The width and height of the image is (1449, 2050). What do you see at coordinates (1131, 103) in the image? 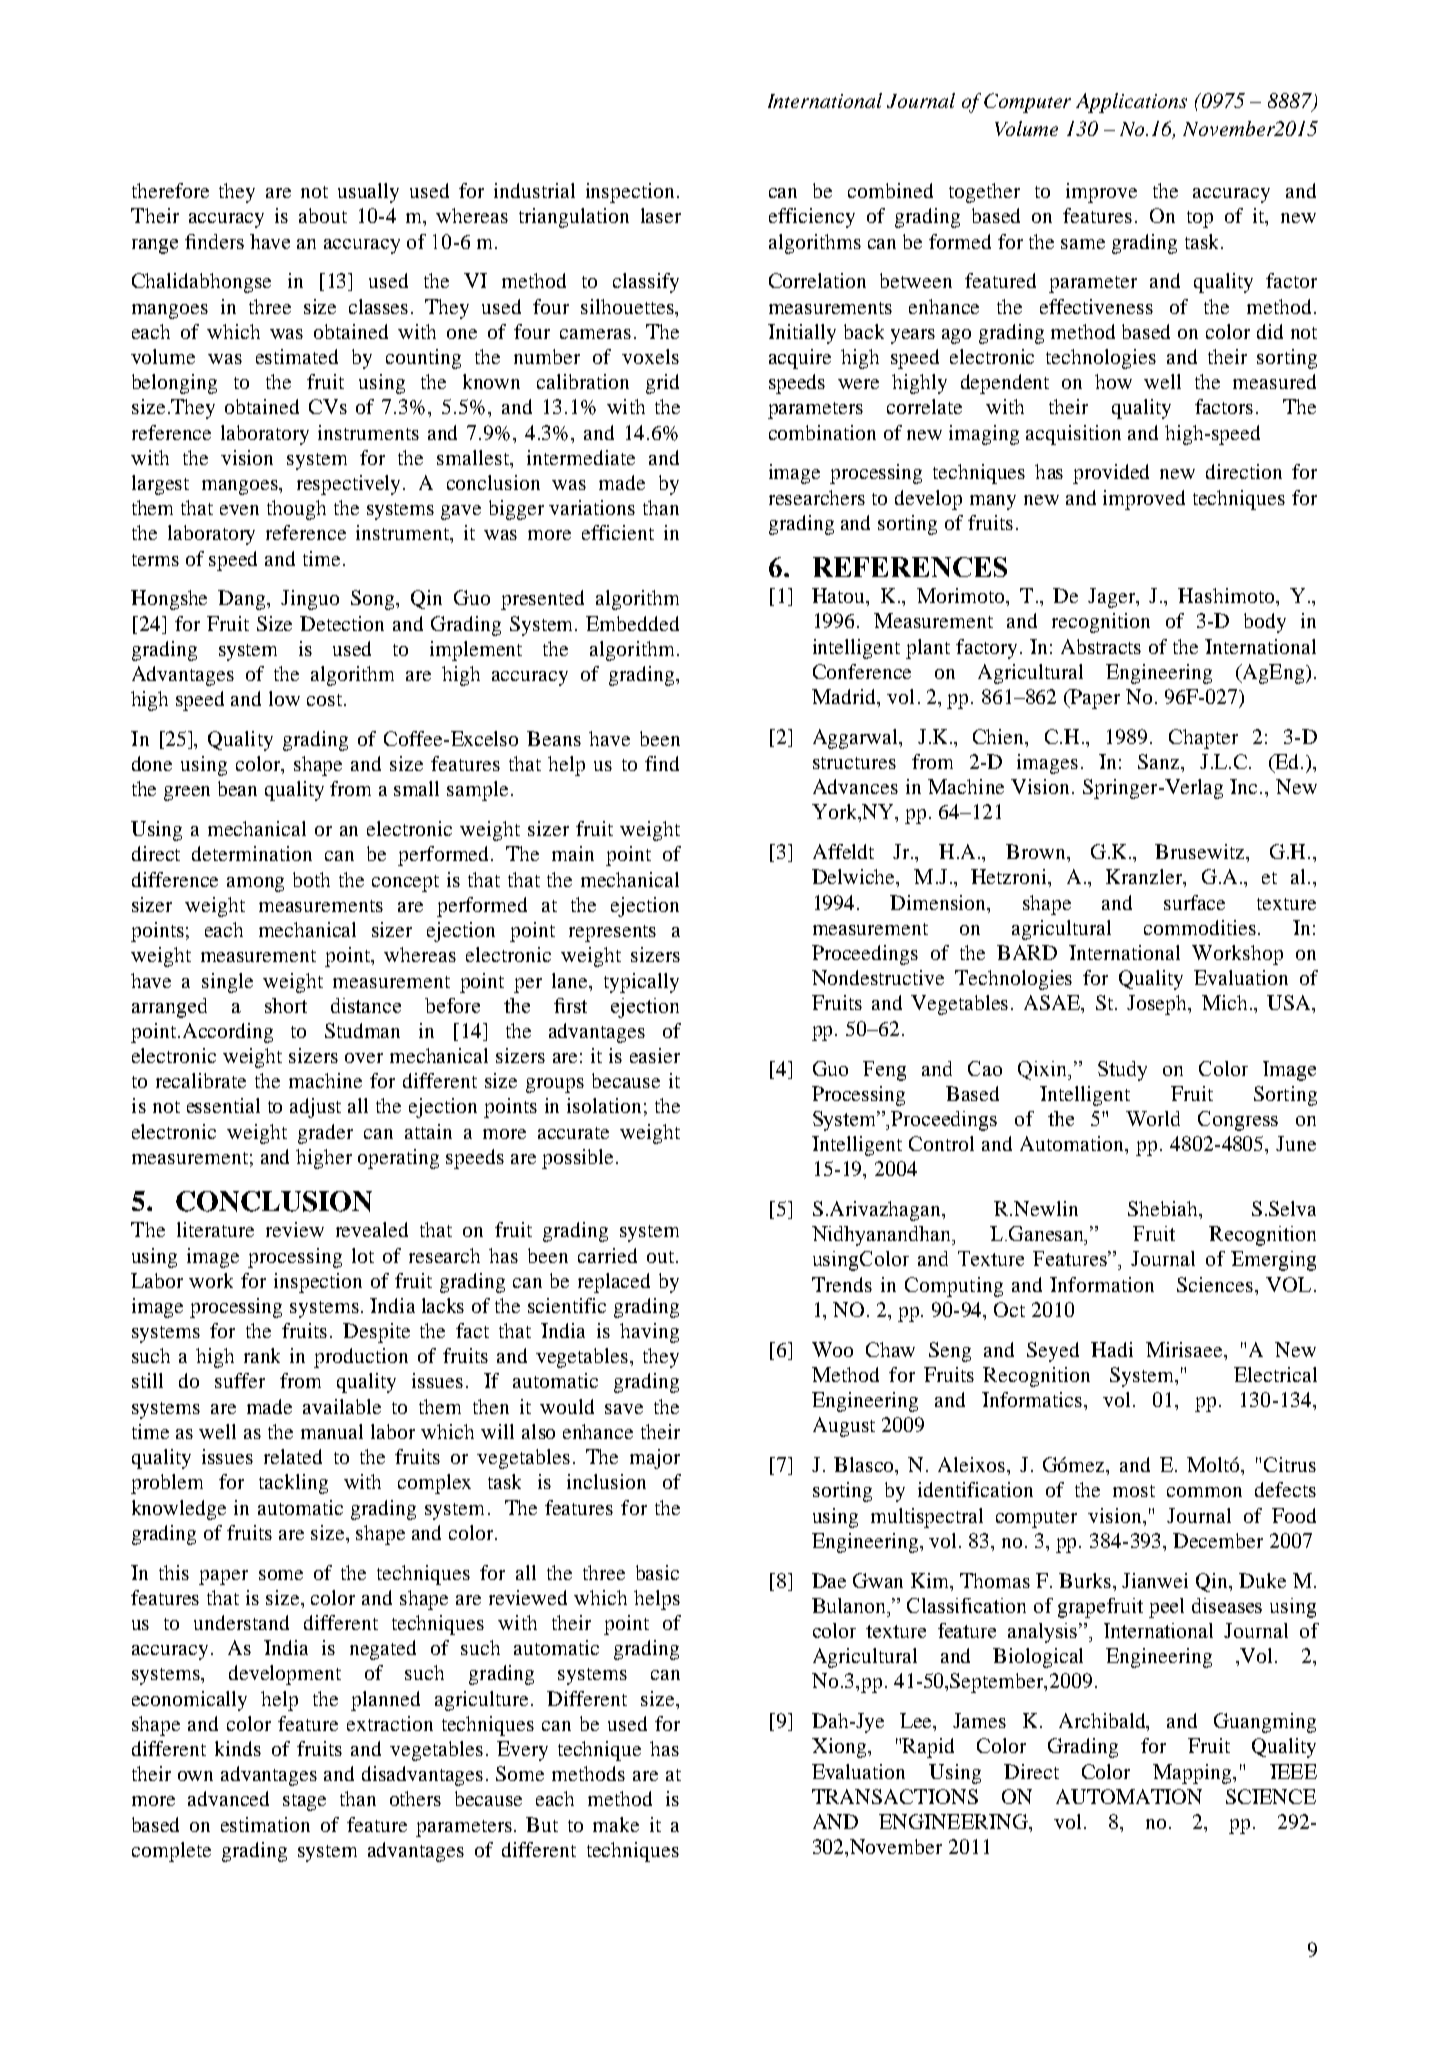
I see `Applications` at bounding box center [1131, 103].
